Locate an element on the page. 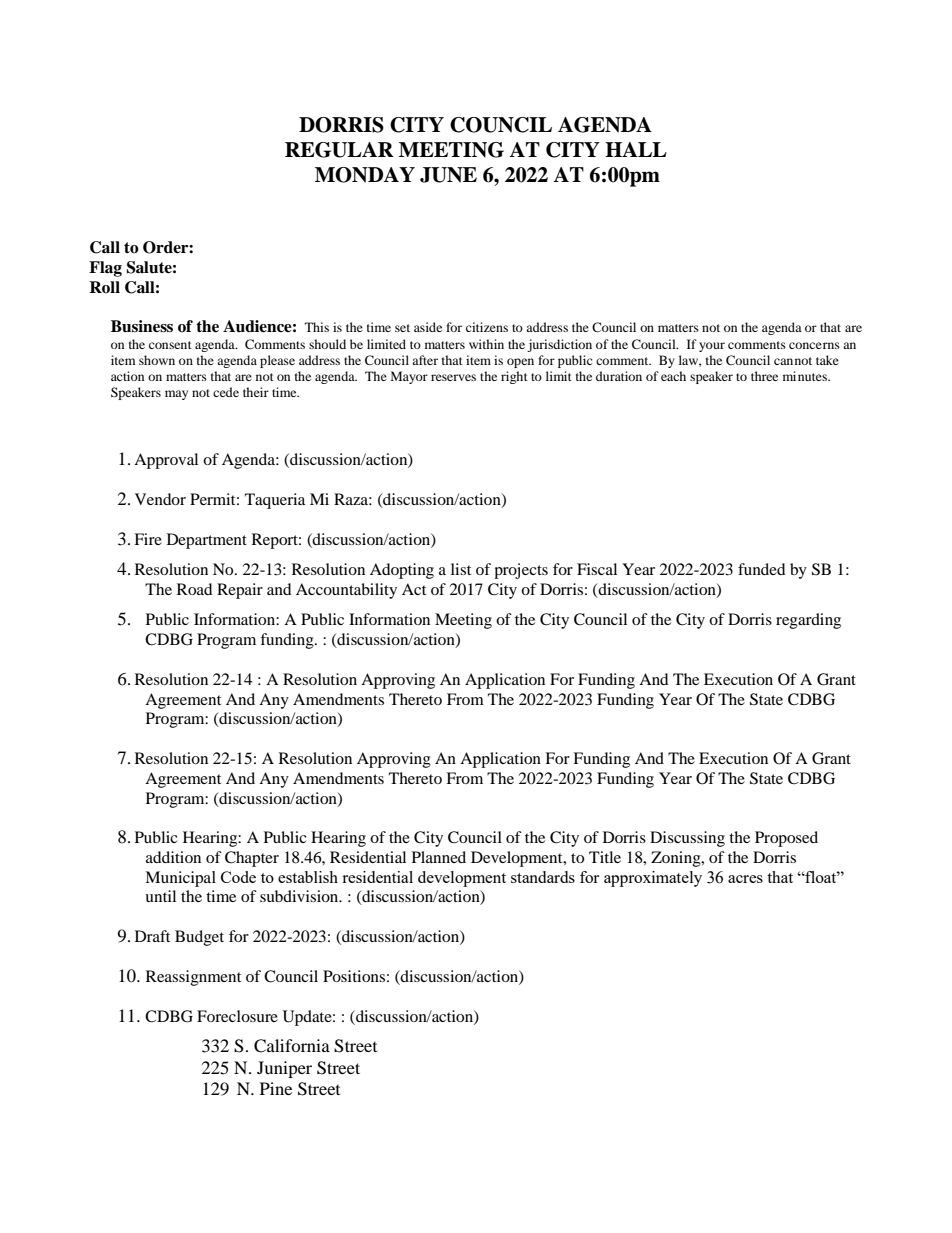 Image resolution: width=952 pixels, height=1233 pixels. Foreclosure is located at coordinates (237, 1016).
